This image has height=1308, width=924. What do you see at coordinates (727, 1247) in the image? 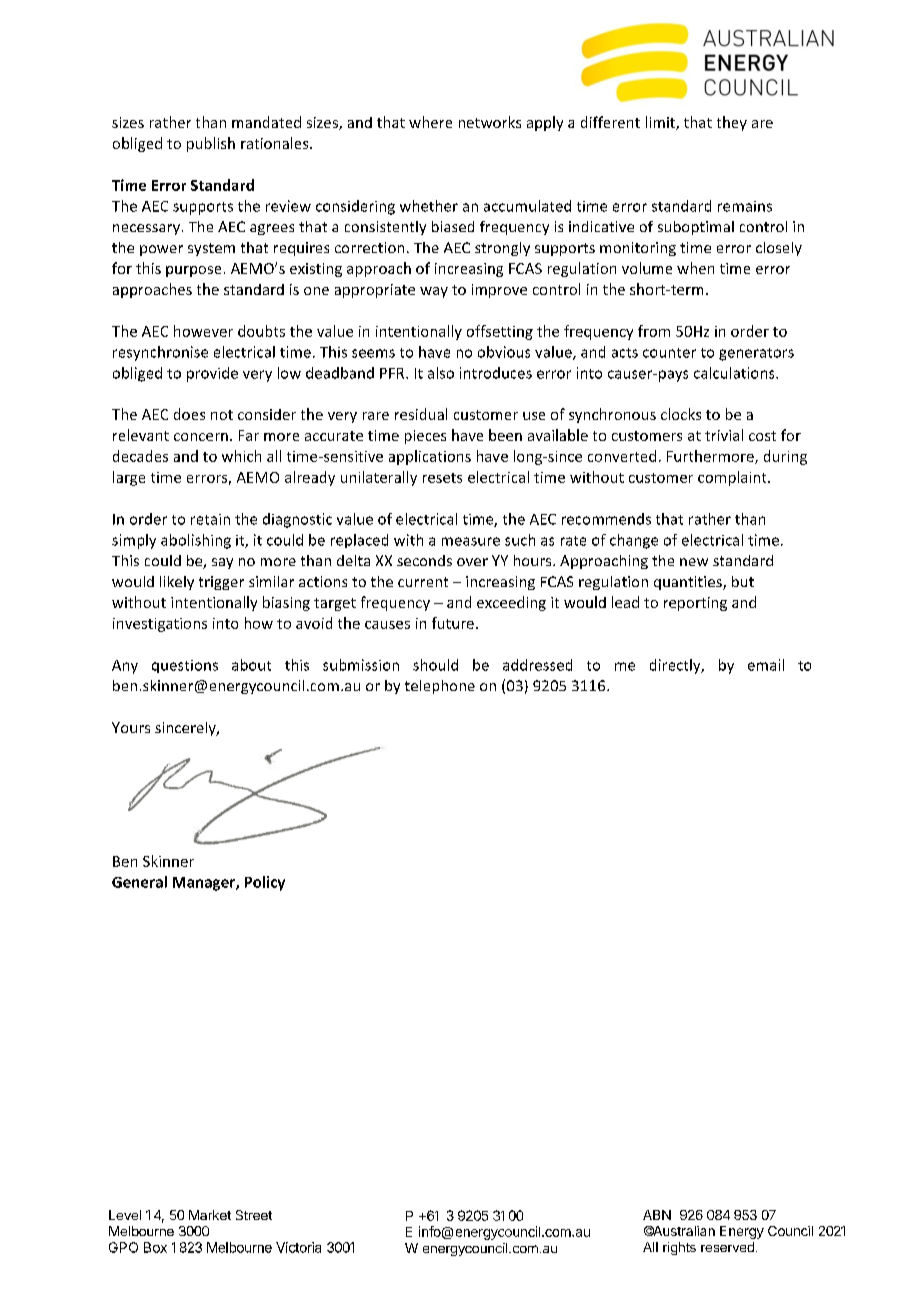
I see `reserved` at bounding box center [727, 1247].
